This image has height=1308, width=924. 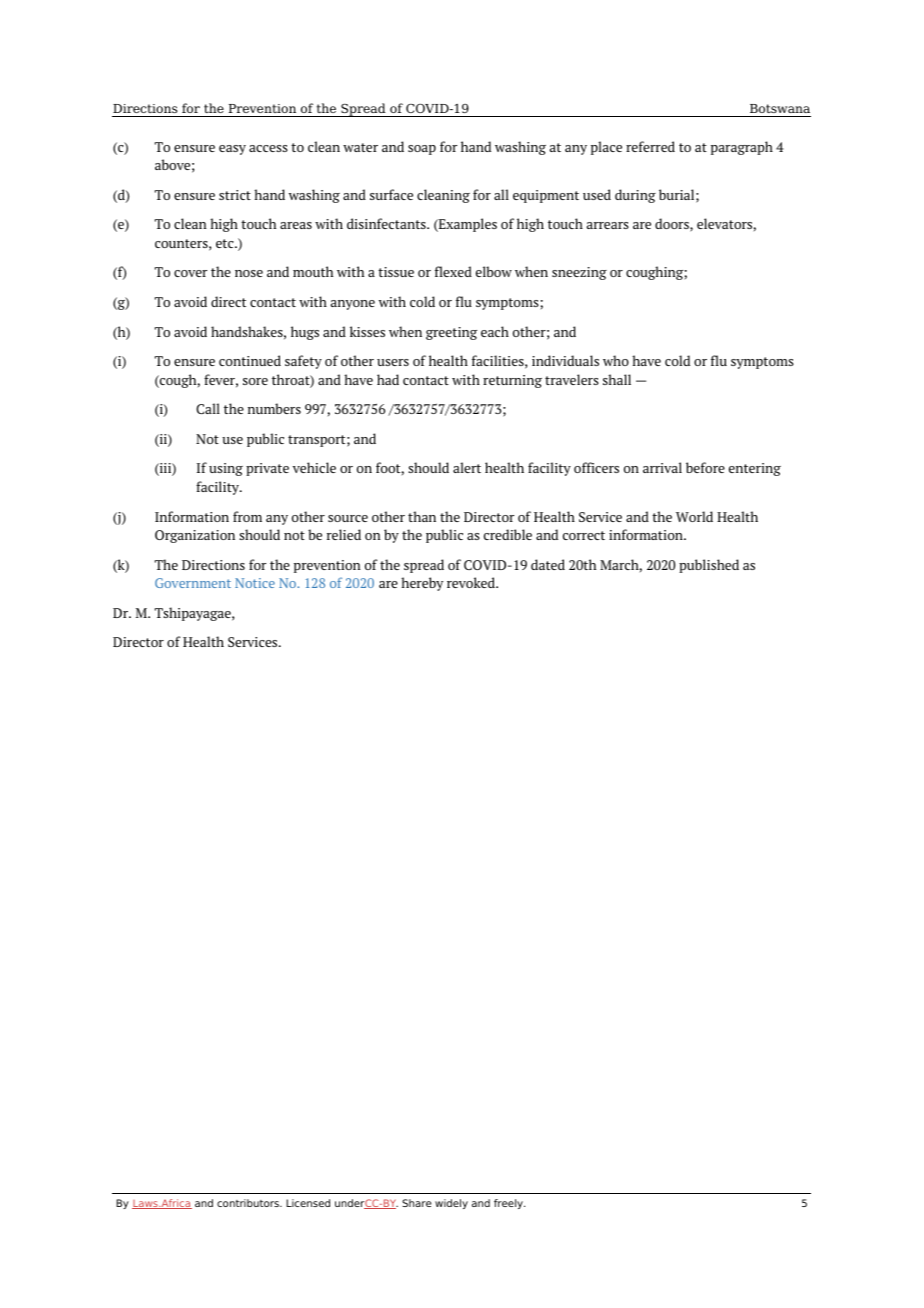 What do you see at coordinates (249, 1203) in the image?
I see `contributors` at bounding box center [249, 1203].
